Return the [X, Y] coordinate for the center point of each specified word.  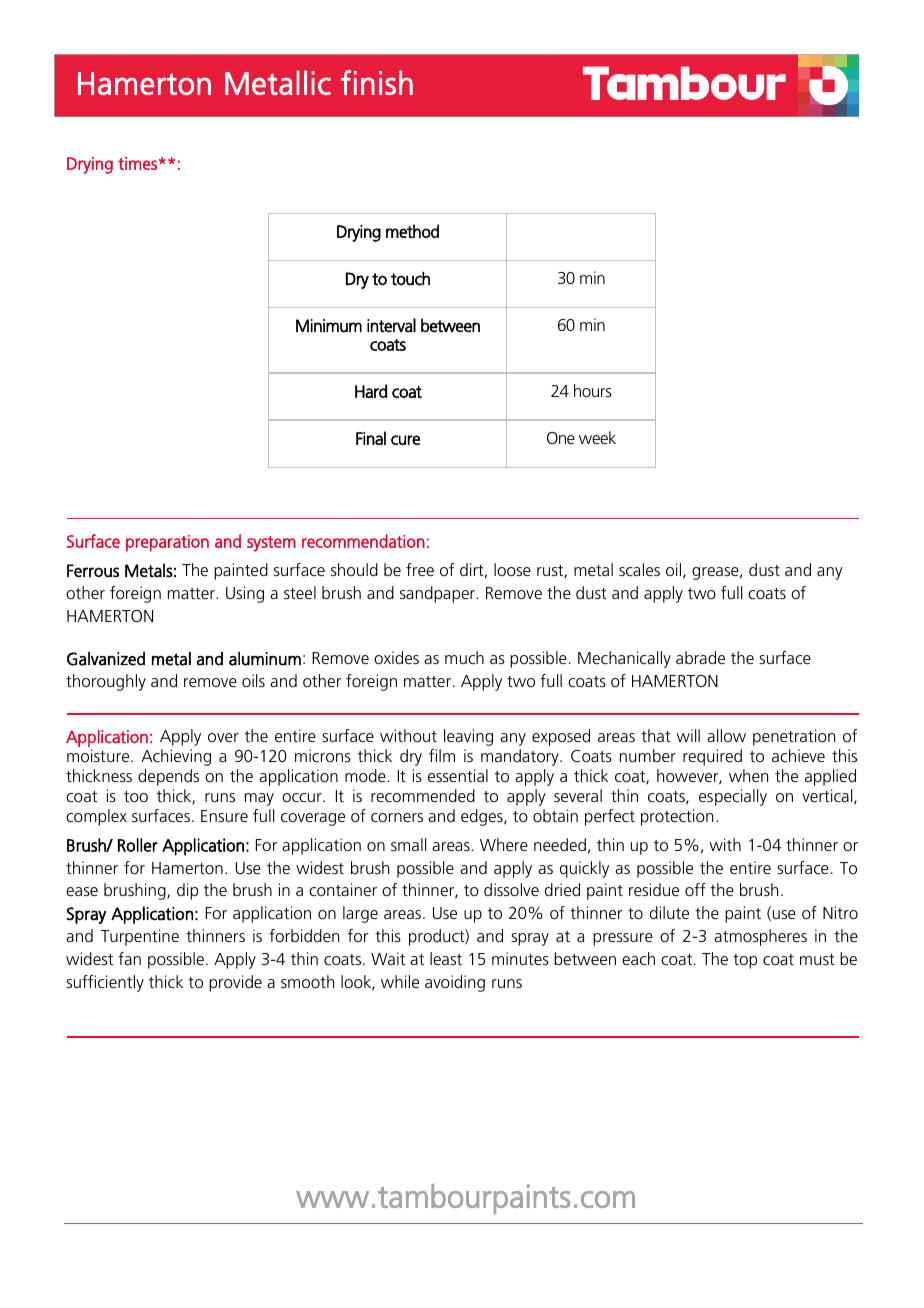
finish [377, 82]
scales [639, 569]
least [446, 958]
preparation [167, 543]
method [412, 231]
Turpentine [140, 937]
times [137, 163]
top [745, 961]
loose [512, 569]
